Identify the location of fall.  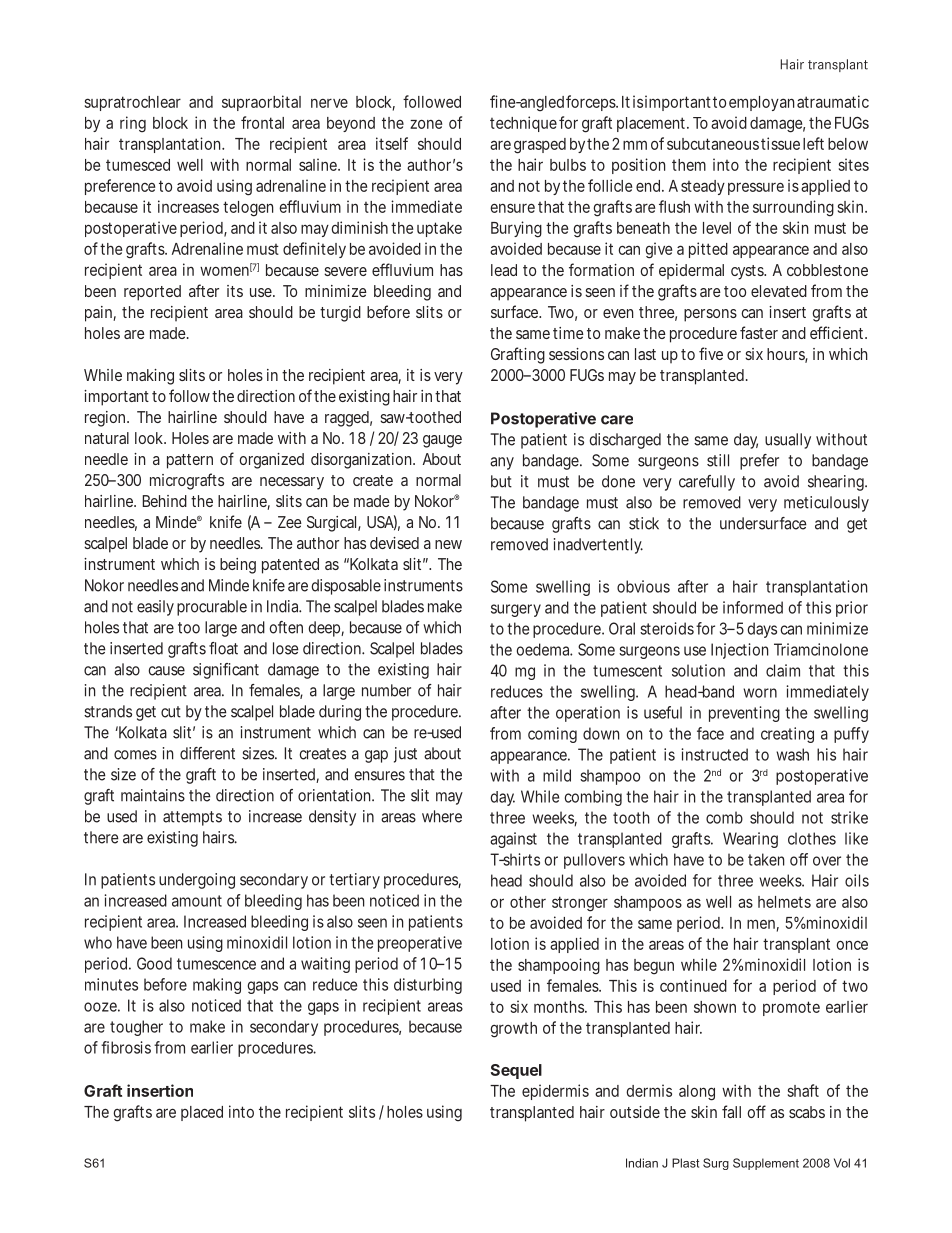
(731, 1111).
